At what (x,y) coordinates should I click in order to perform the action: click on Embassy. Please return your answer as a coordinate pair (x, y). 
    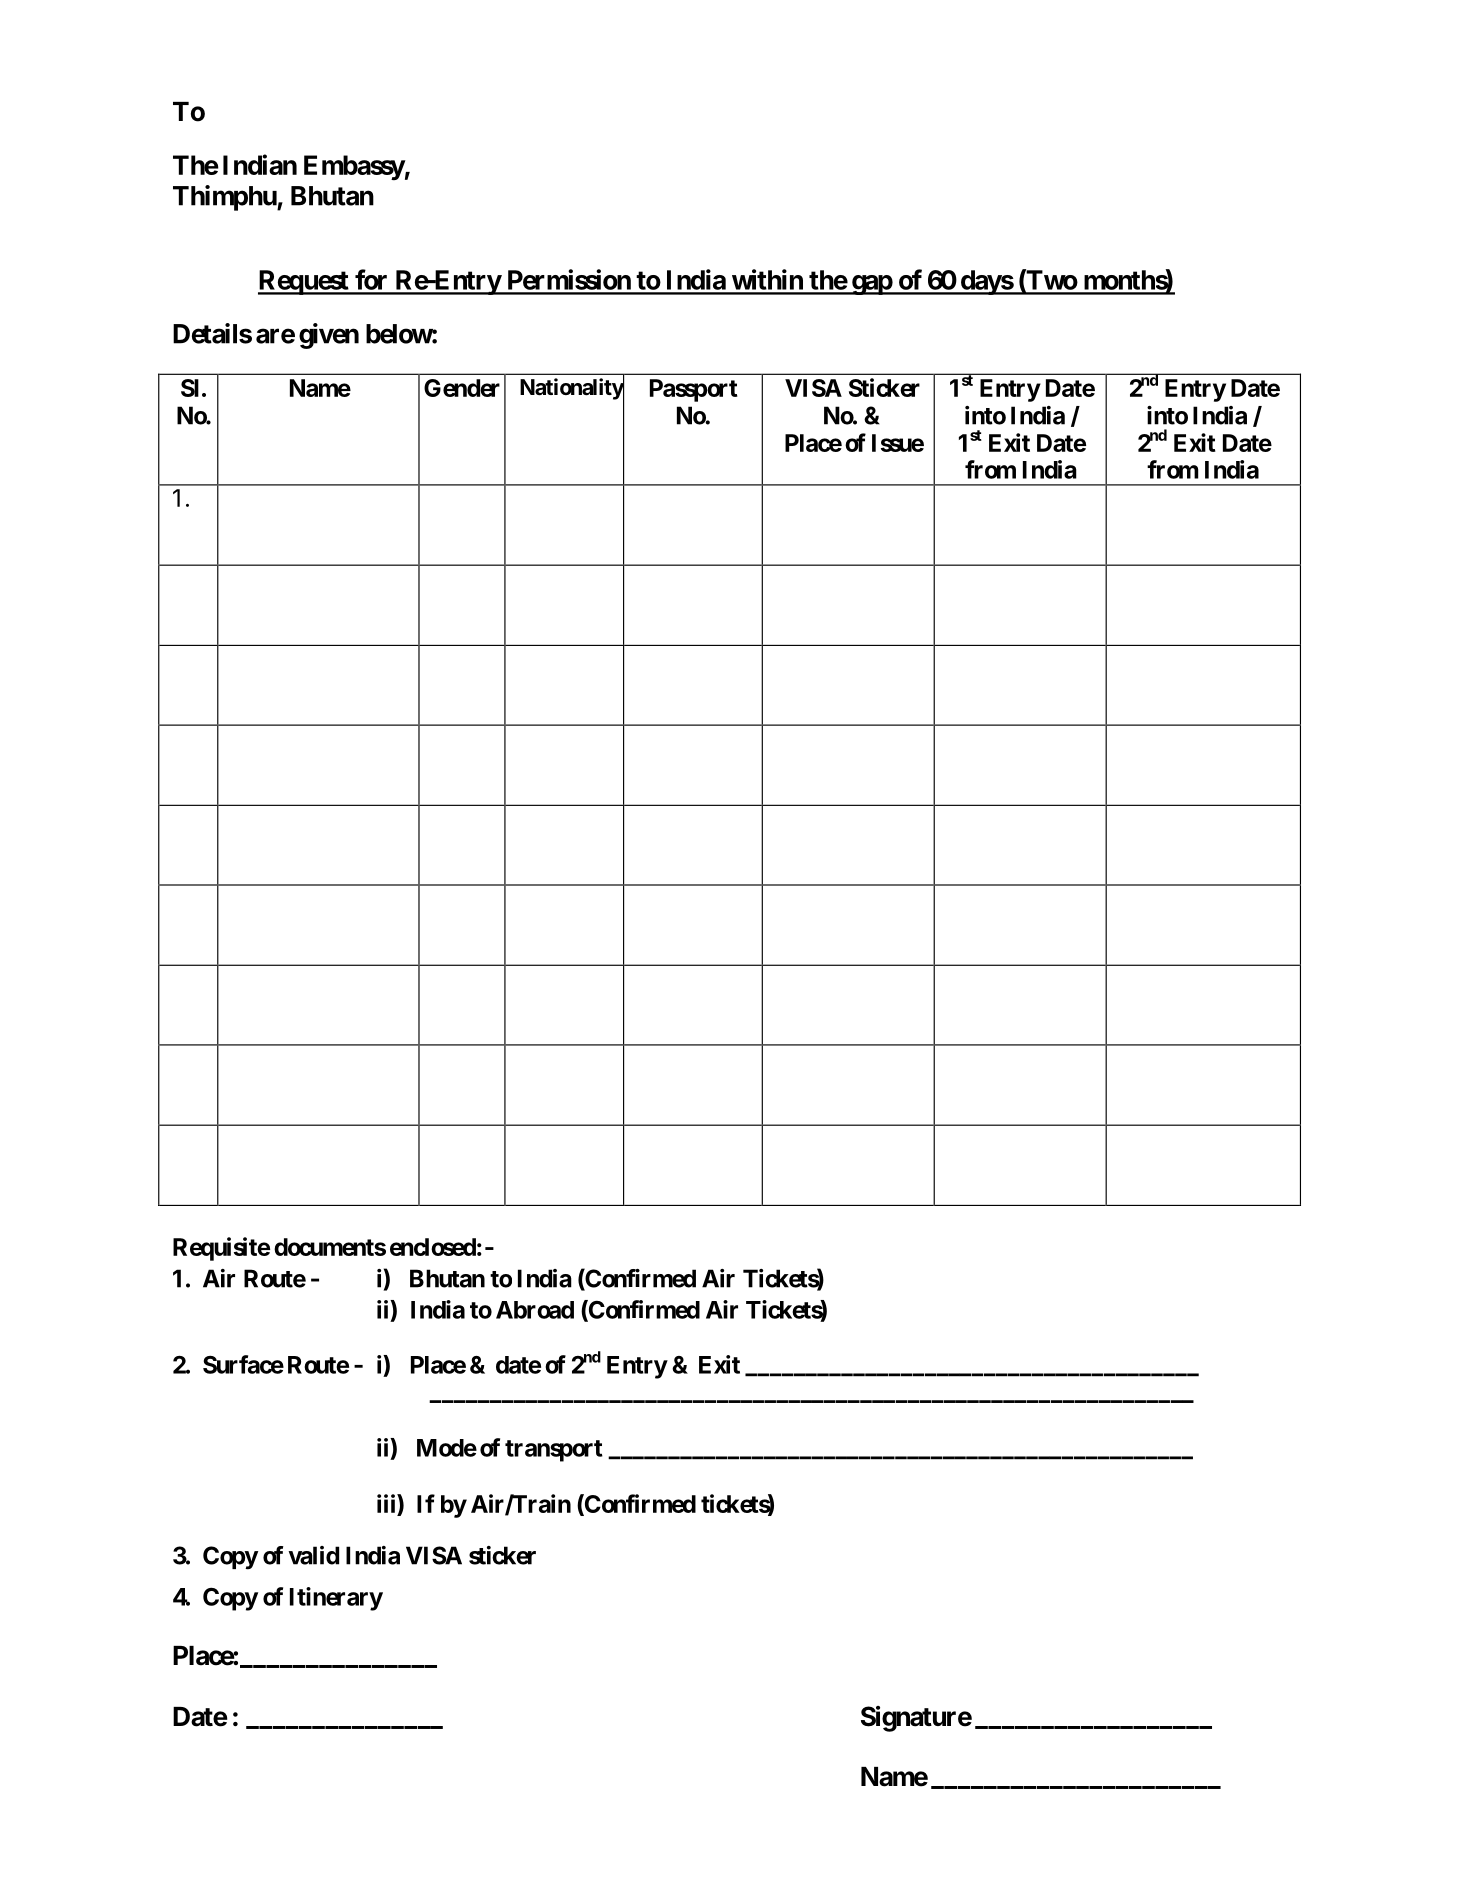
    Looking at the image, I should click on (354, 167).
